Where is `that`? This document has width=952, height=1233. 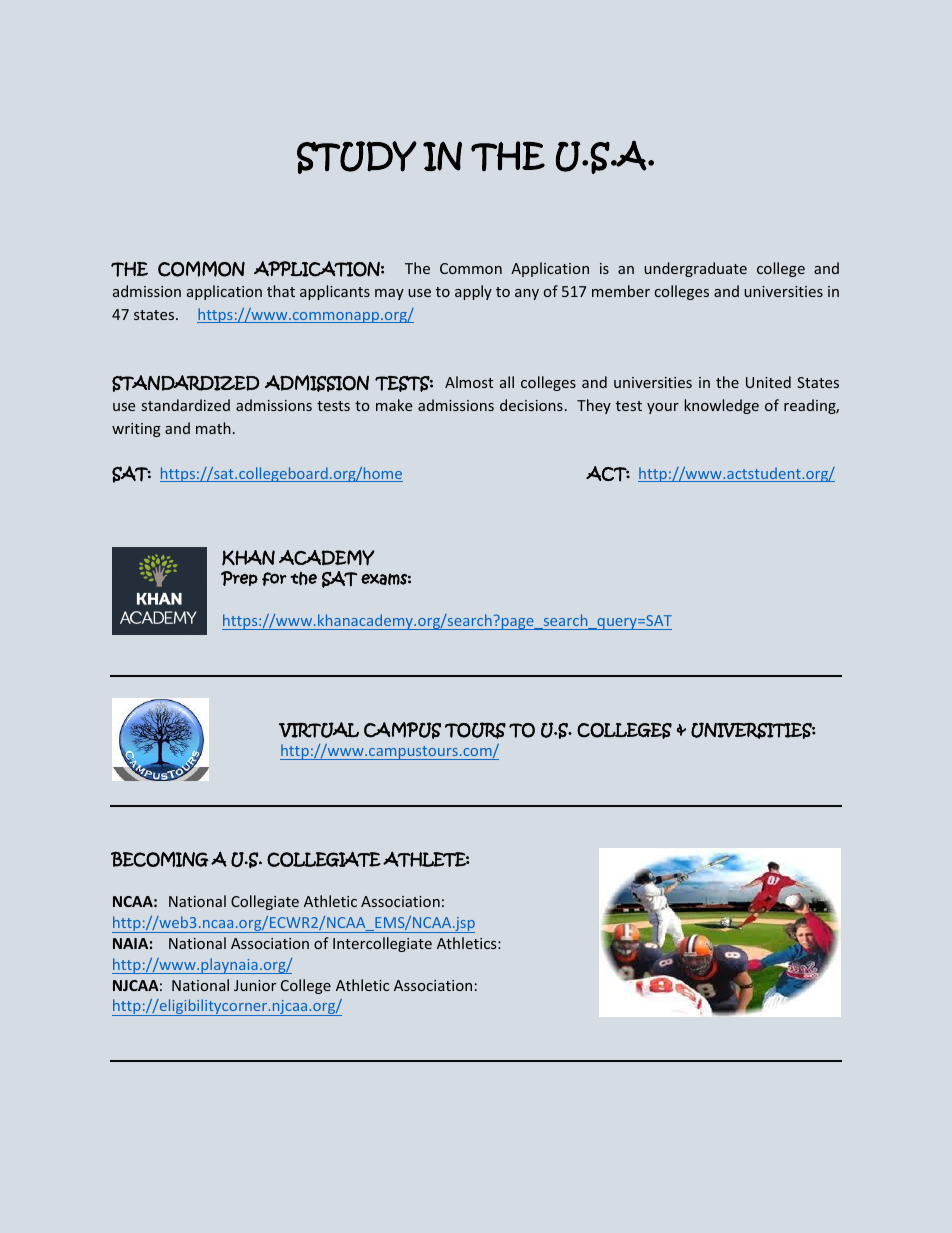
that is located at coordinates (281, 291).
